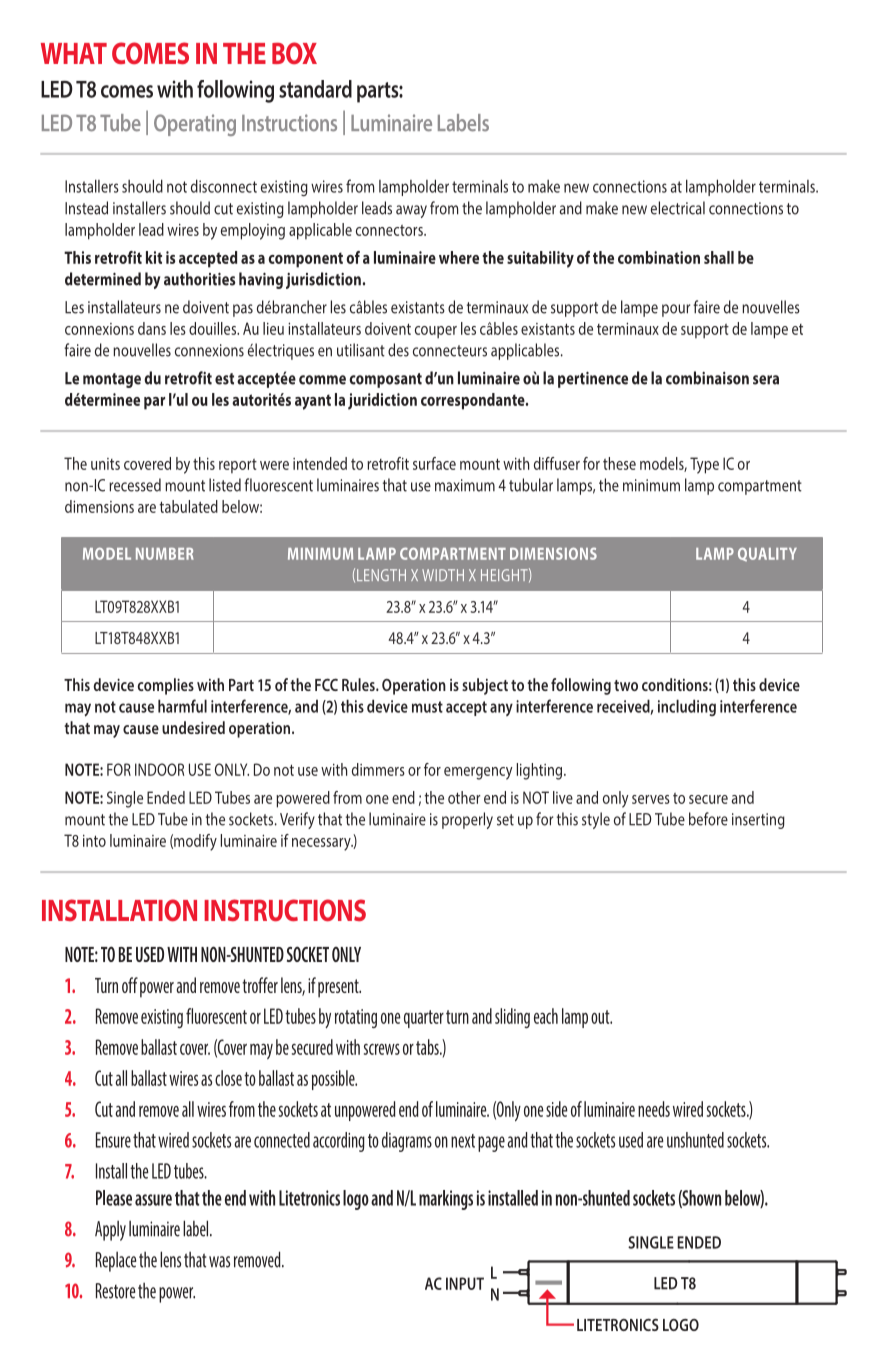 This document has width=887, height=1372. Describe the element at coordinates (465, 1283) in the document. I see `INPUT` at that location.
